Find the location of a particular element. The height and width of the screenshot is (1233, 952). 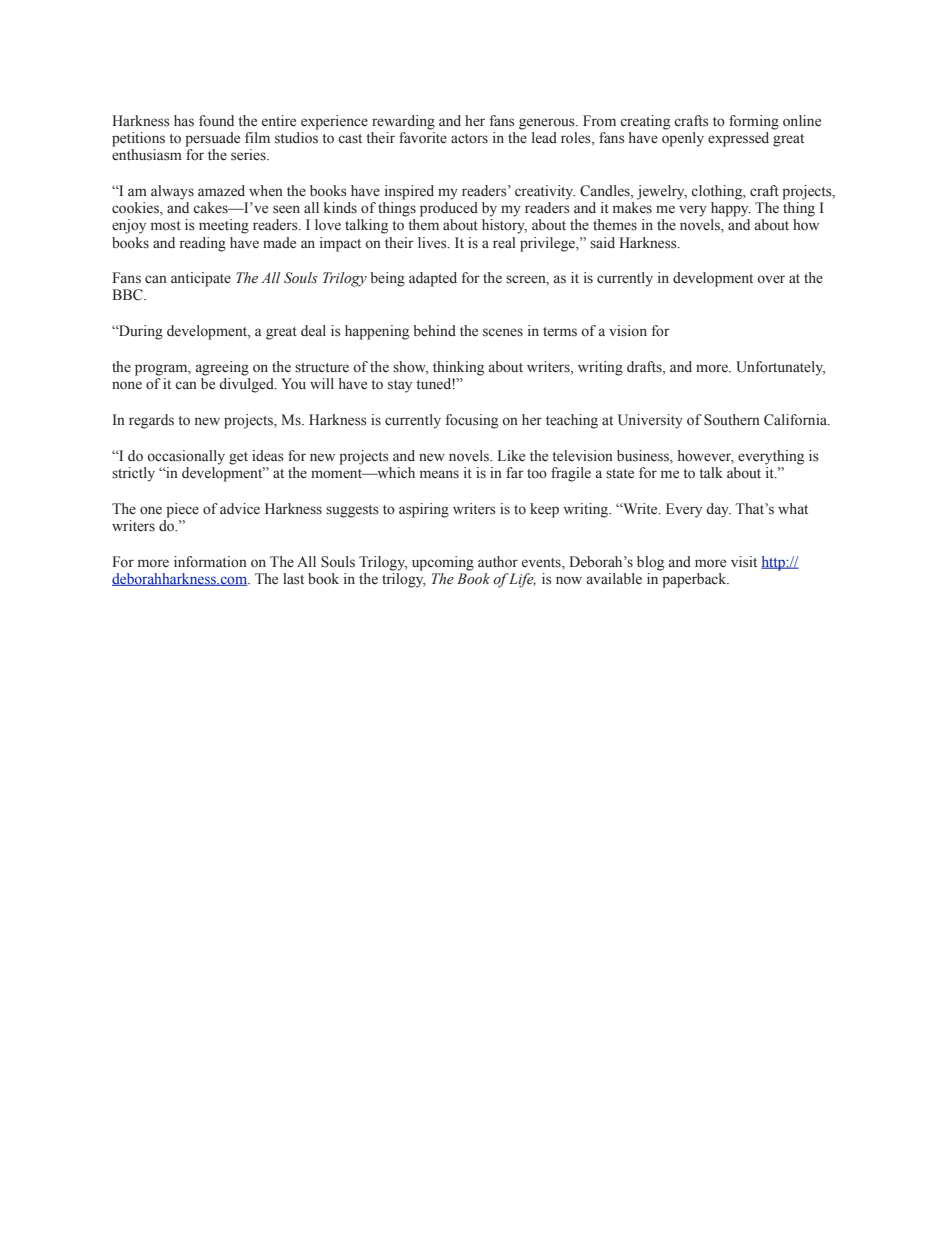

actors is located at coordinates (469, 139).
